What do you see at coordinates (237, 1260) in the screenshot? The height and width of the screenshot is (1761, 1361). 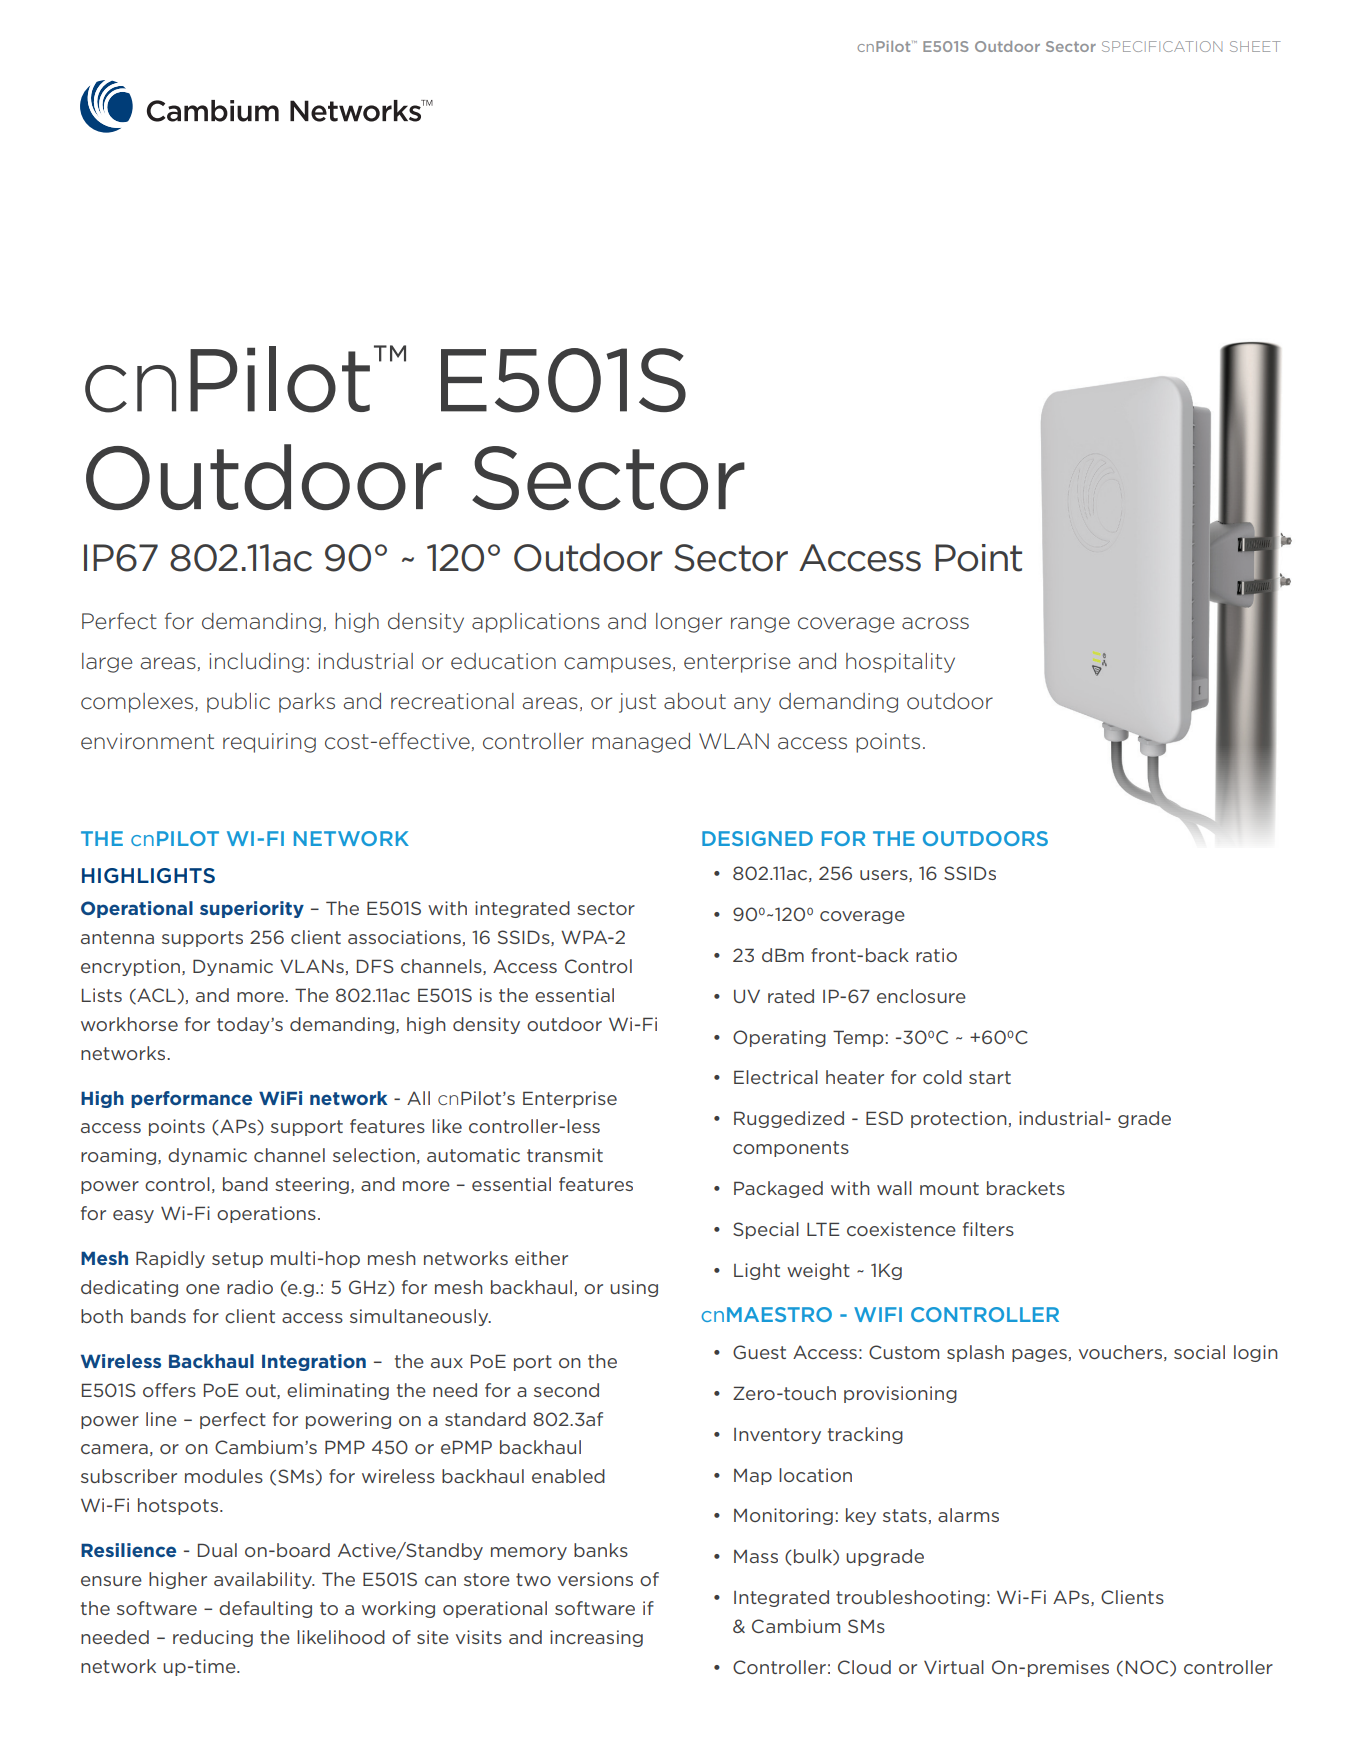 I see `setup` at bounding box center [237, 1260].
